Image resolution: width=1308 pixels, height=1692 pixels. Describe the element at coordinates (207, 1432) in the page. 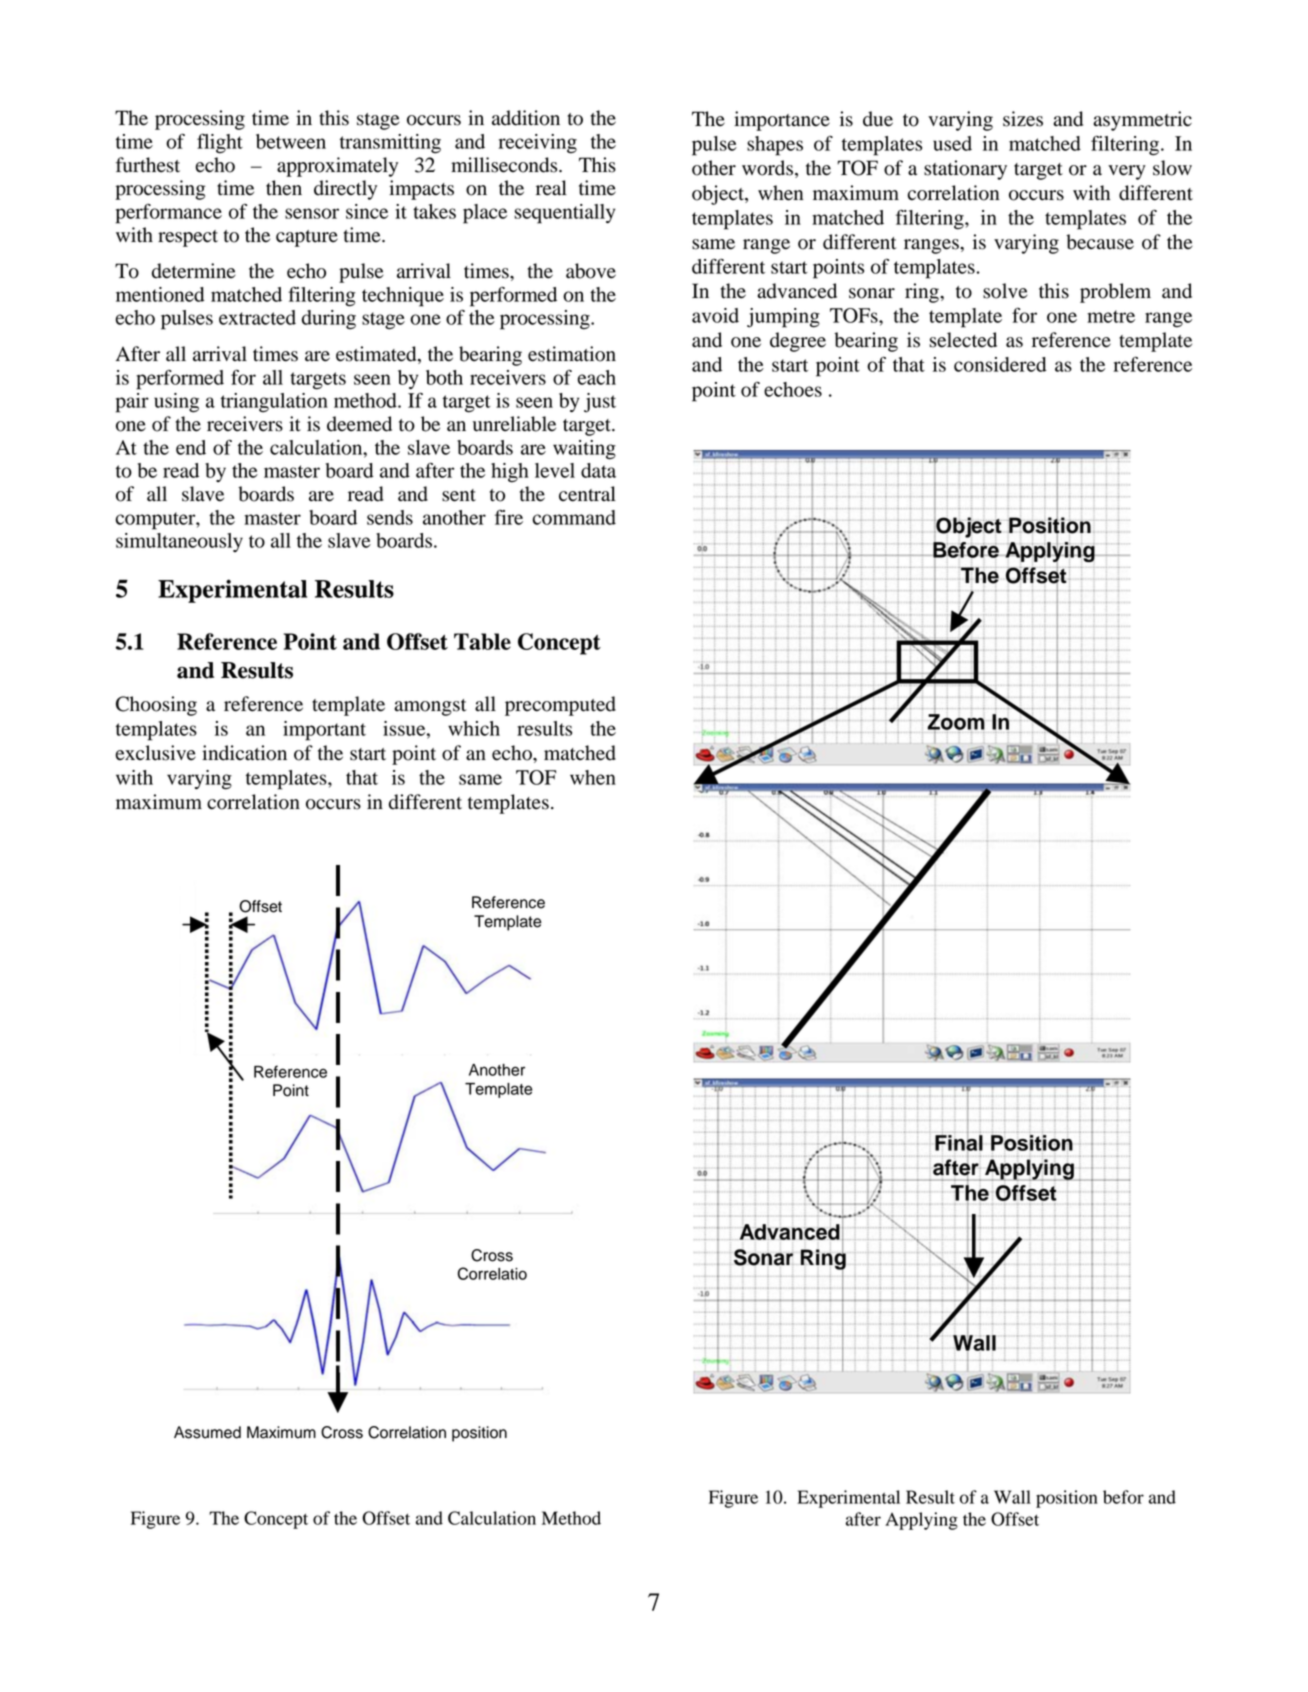

I see `Assumed` at that location.
